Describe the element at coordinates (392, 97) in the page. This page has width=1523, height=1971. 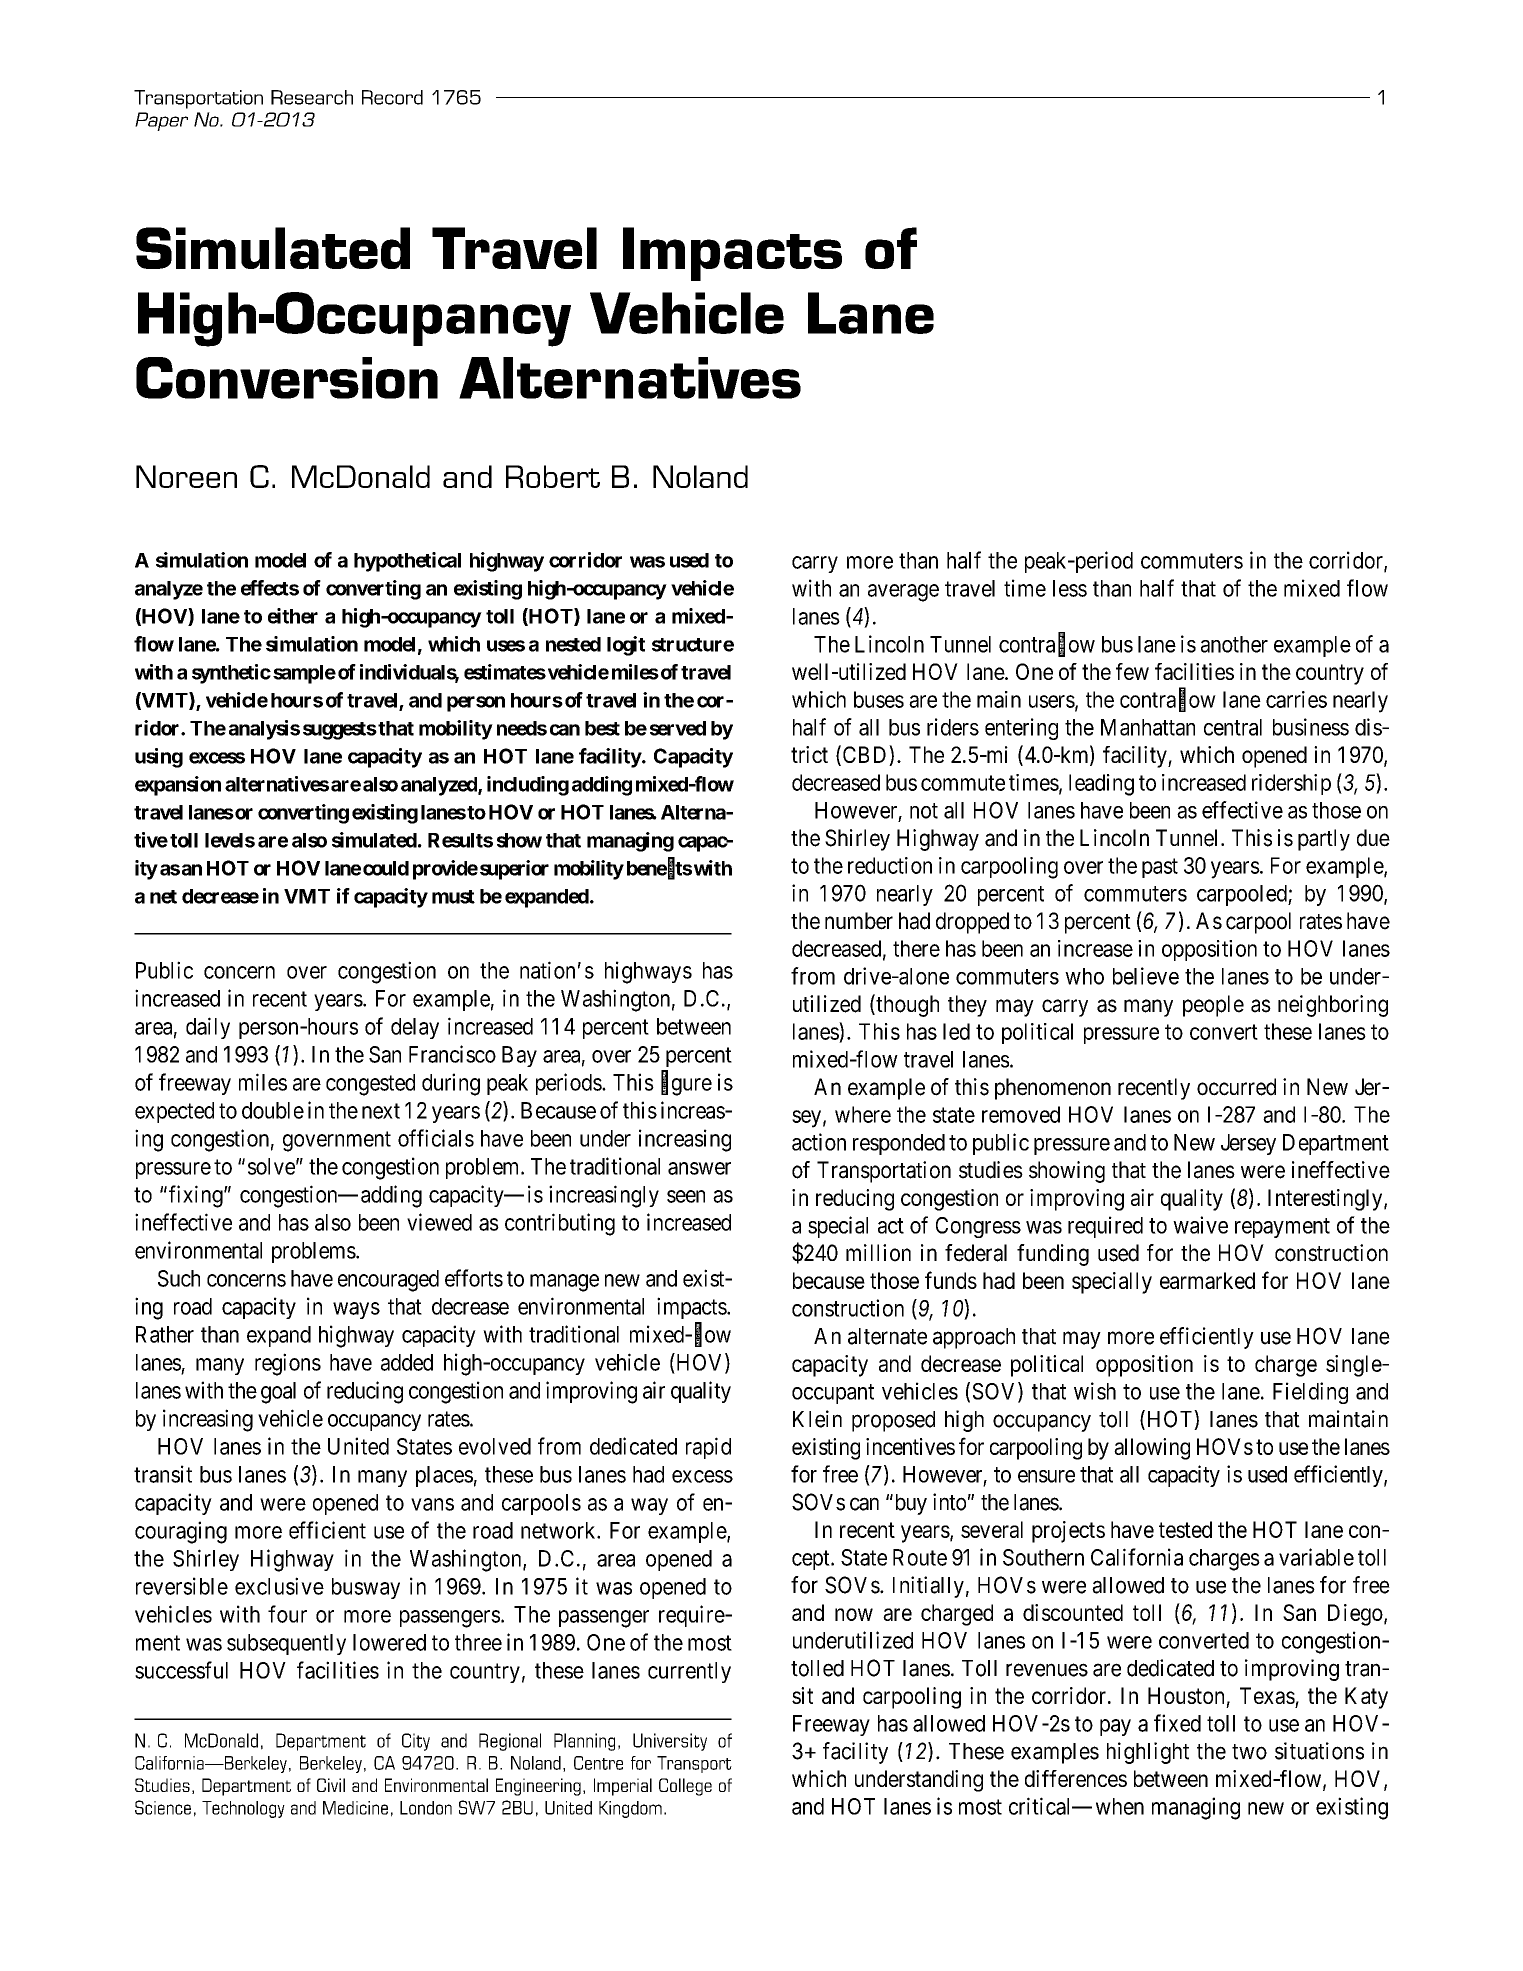
I see `Record` at that location.
